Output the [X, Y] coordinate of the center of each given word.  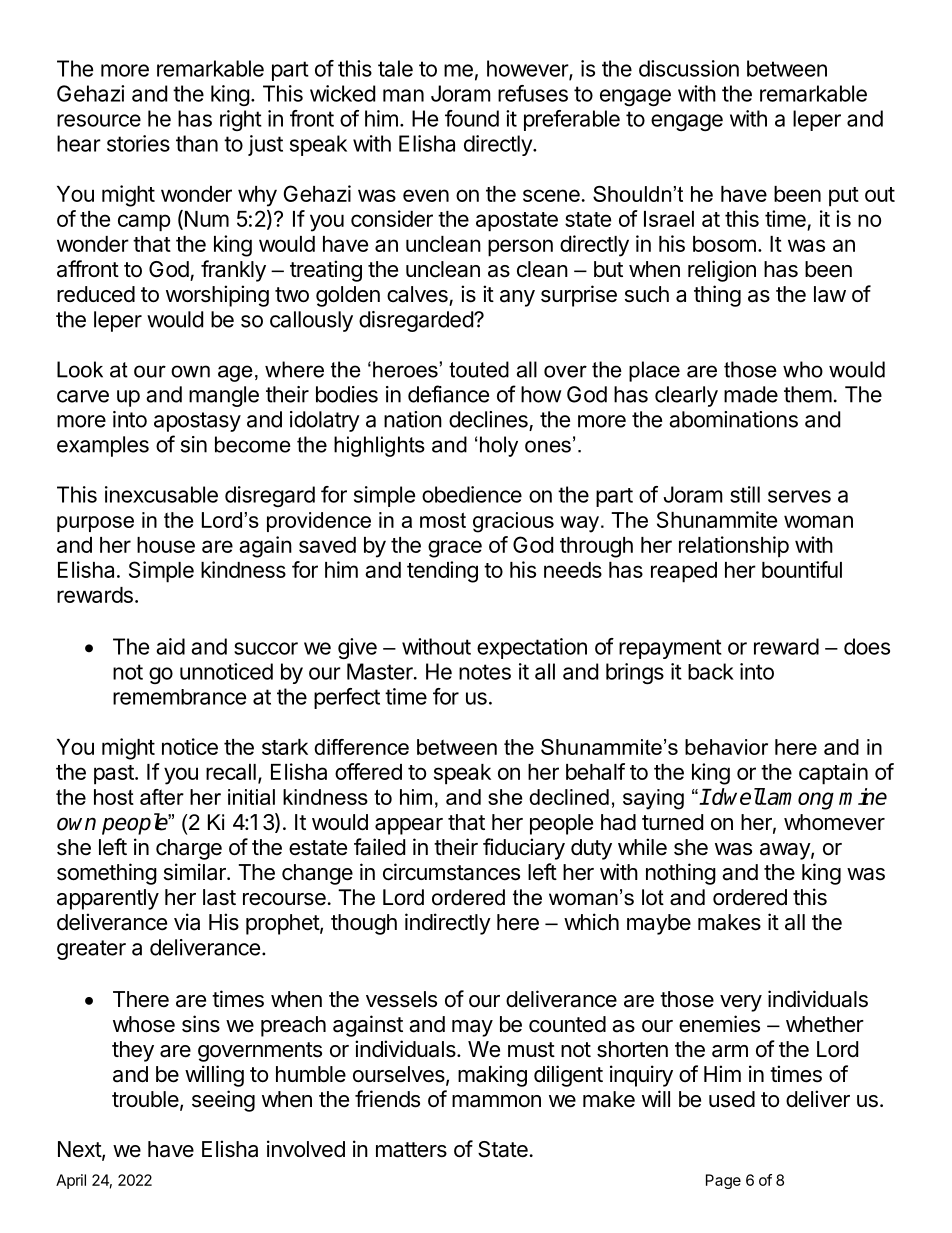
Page [723, 1181]
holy [499, 446]
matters [411, 1150]
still [745, 494]
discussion [689, 68]
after [162, 797]
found [472, 118]
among [800, 801]
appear [409, 826]
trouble [145, 1099]
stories [138, 143]
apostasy [197, 422]
